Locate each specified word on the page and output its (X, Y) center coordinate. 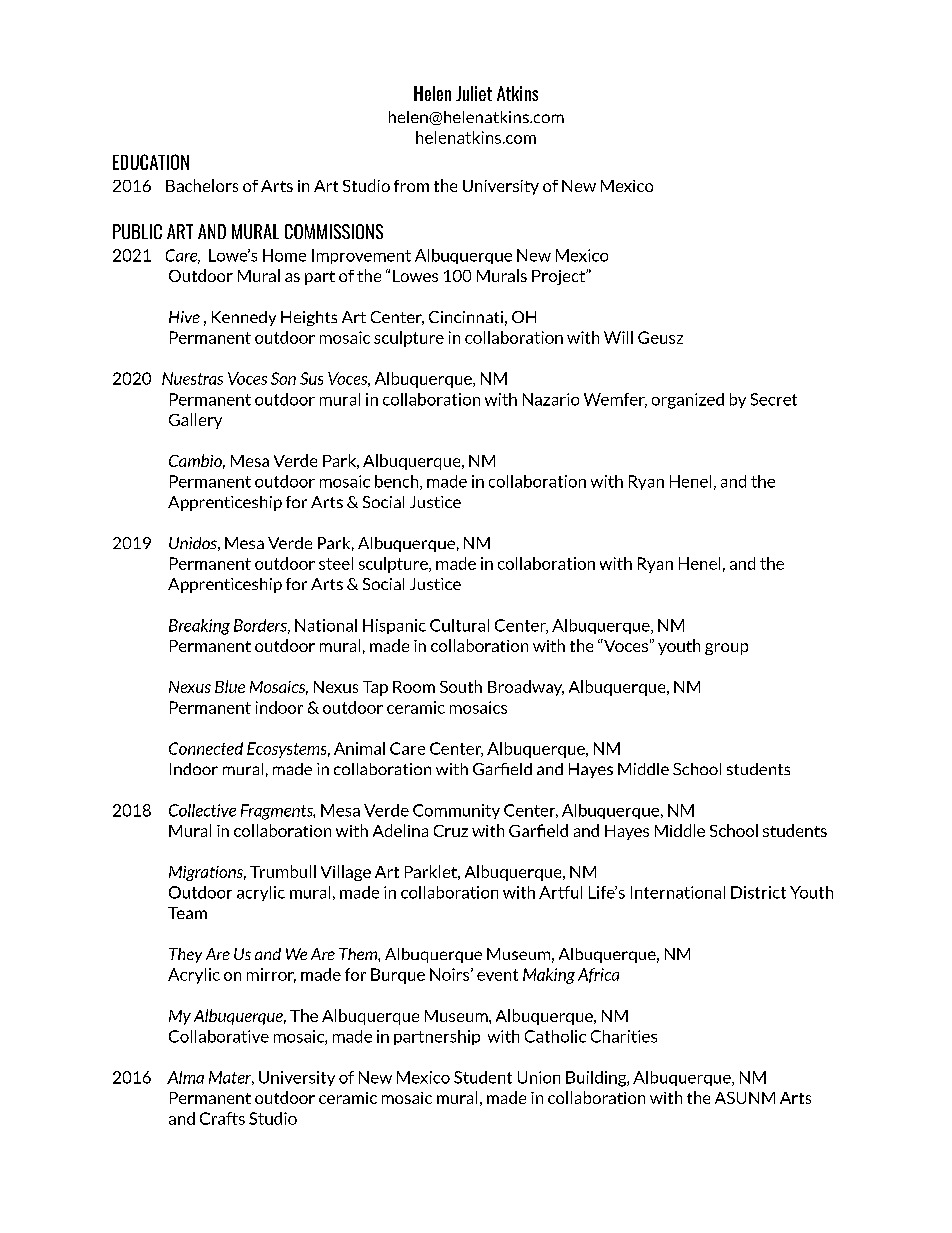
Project (559, 277)
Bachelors (202, 185)
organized (688, 401)
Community (456, 811)
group (726, 649)
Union (539, 1077)
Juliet (474, 93)
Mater (231, 1078)
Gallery (195, 421)
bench (398, 482)
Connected (206, 748)
